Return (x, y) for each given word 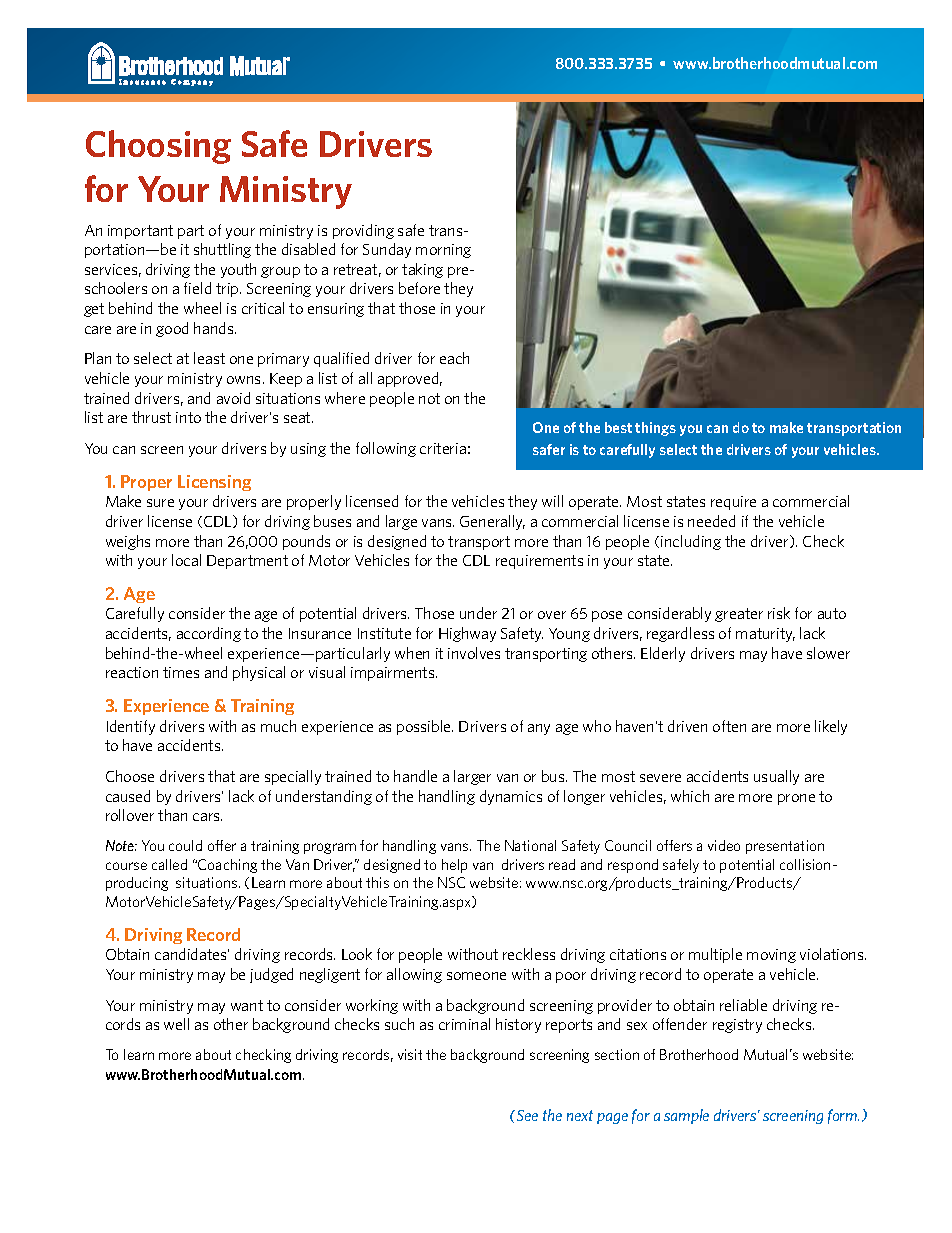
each (454, 358)
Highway (467, 634)
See (526, 1115)
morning (443, 251)
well (176, 1024)
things (655, 429)
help (454, 866)
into (188, 417)
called (169, 864)
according (209, 634)
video (724, 845)
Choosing (158, 147)
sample (686, 1116)
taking (422, 270)
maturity (765, 635)
